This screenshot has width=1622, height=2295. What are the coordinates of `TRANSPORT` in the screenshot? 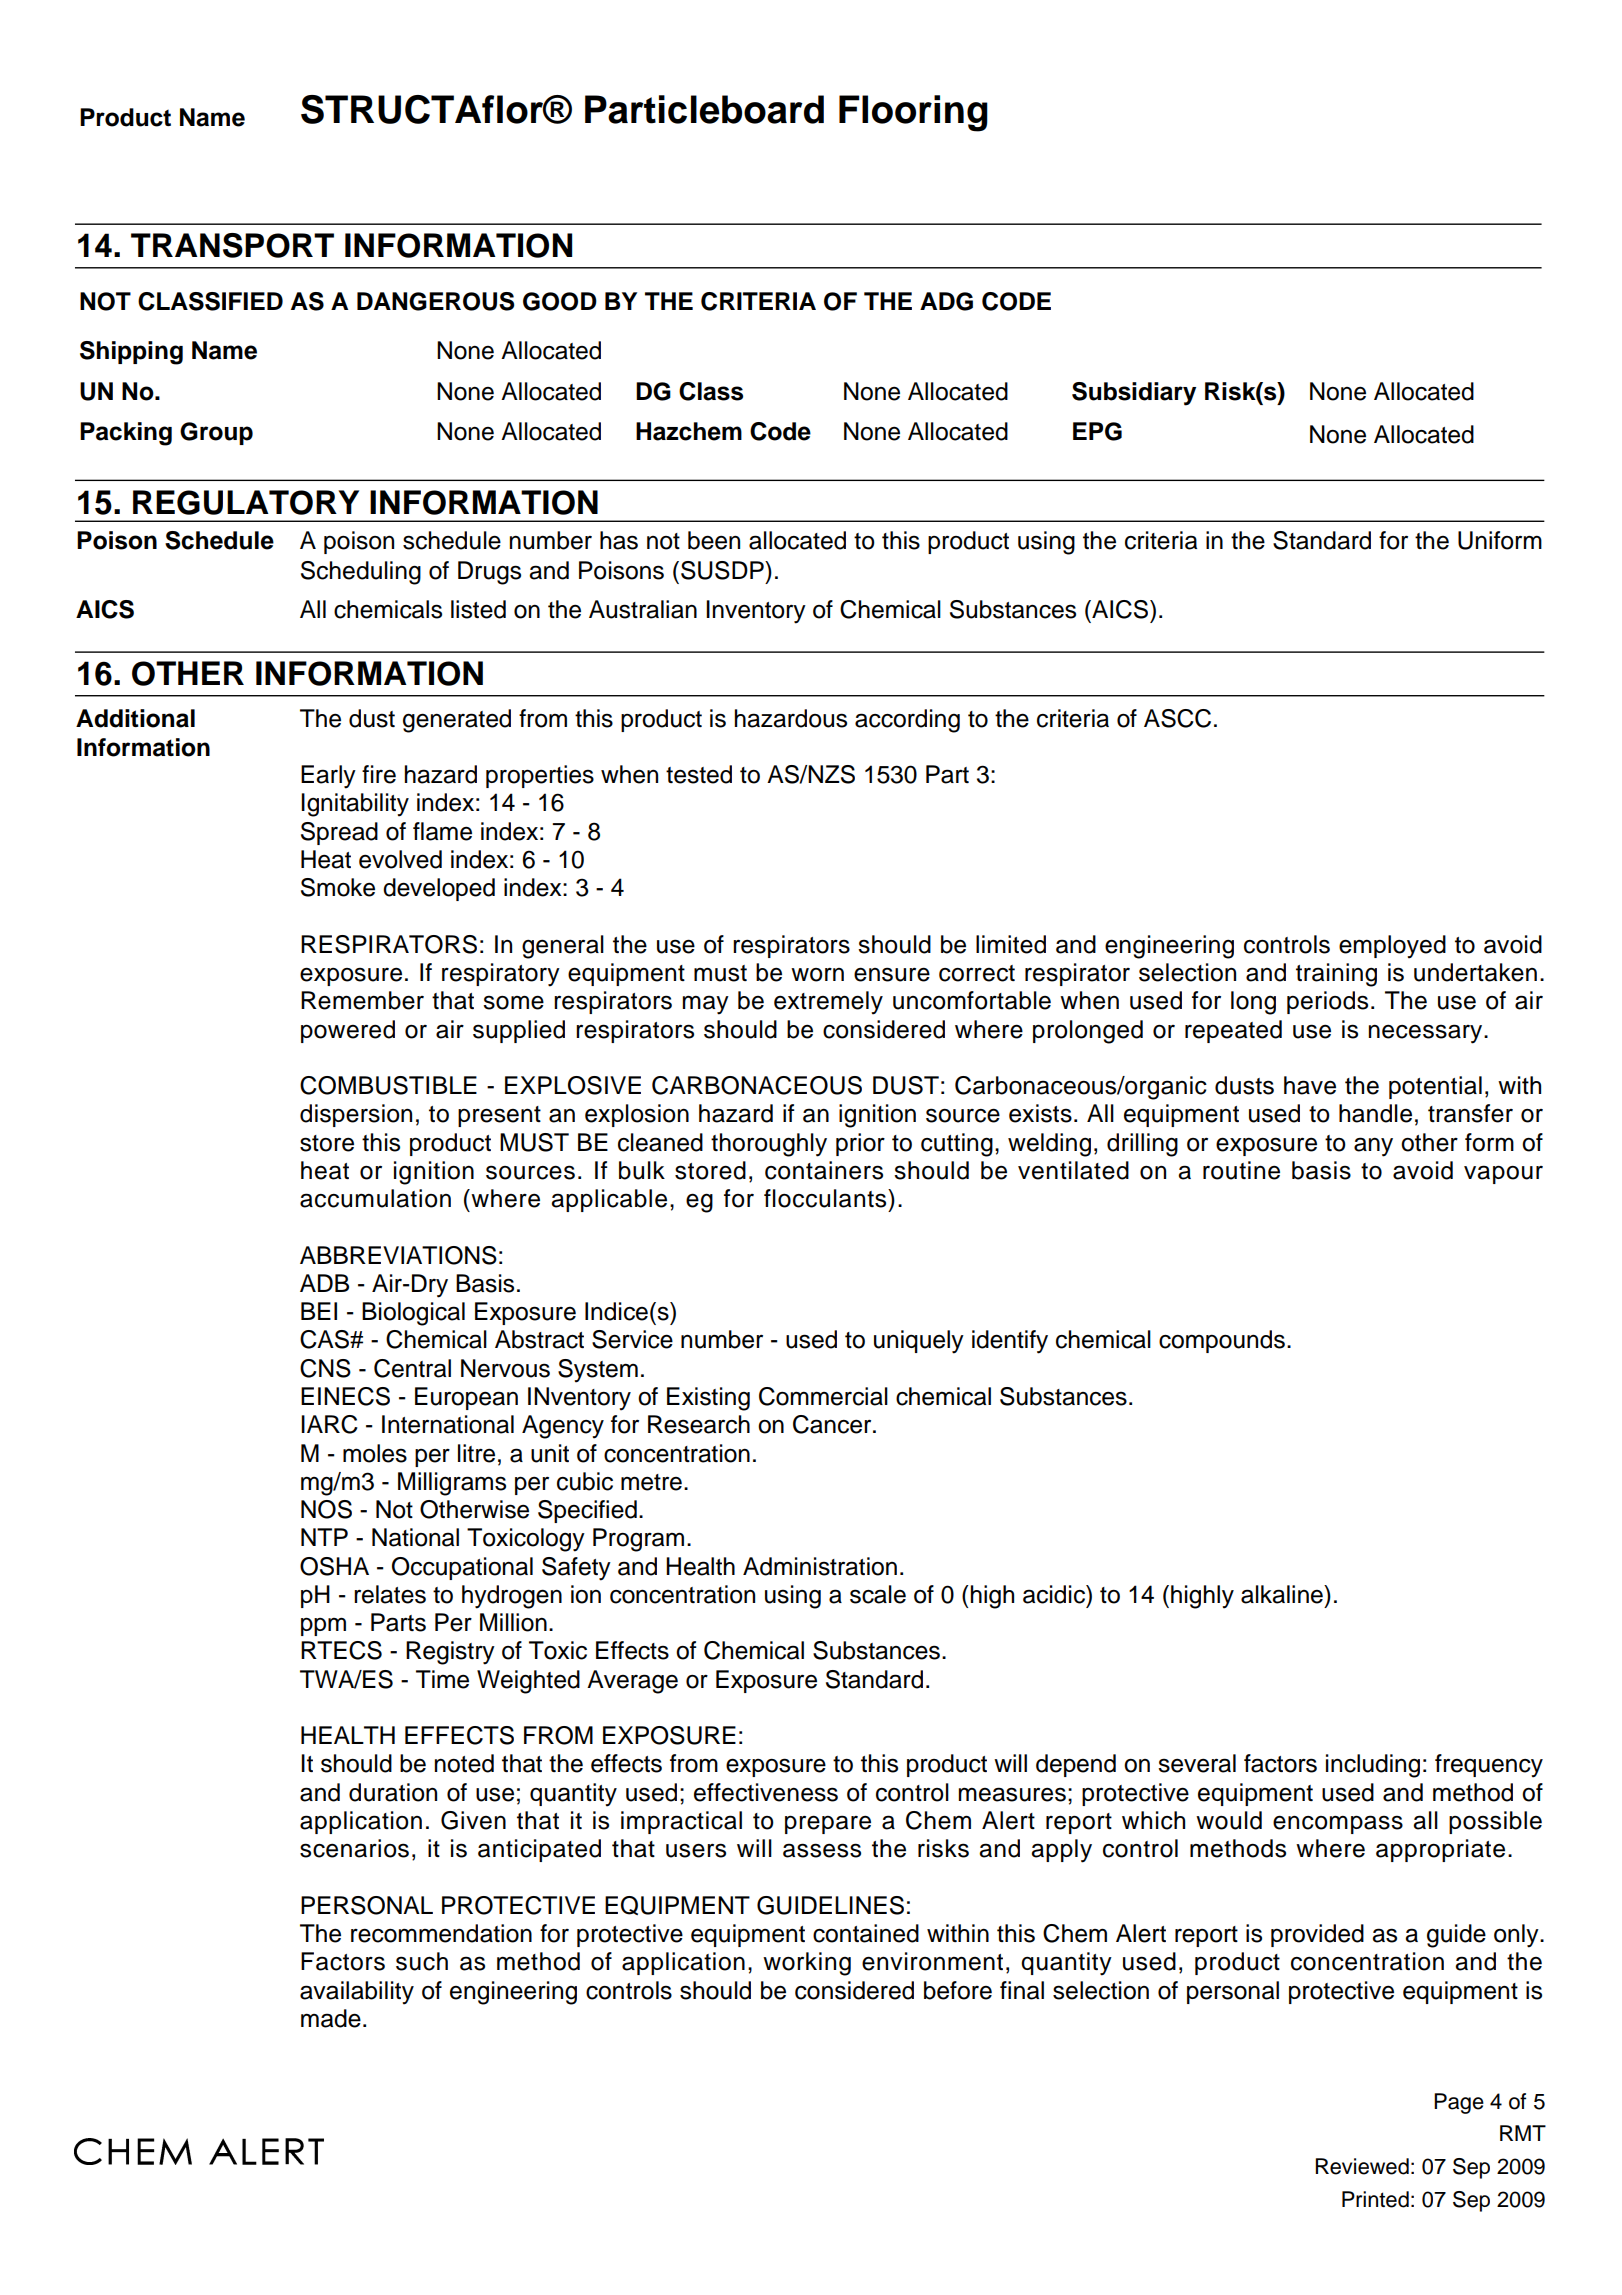 It's located at (232, 245).
